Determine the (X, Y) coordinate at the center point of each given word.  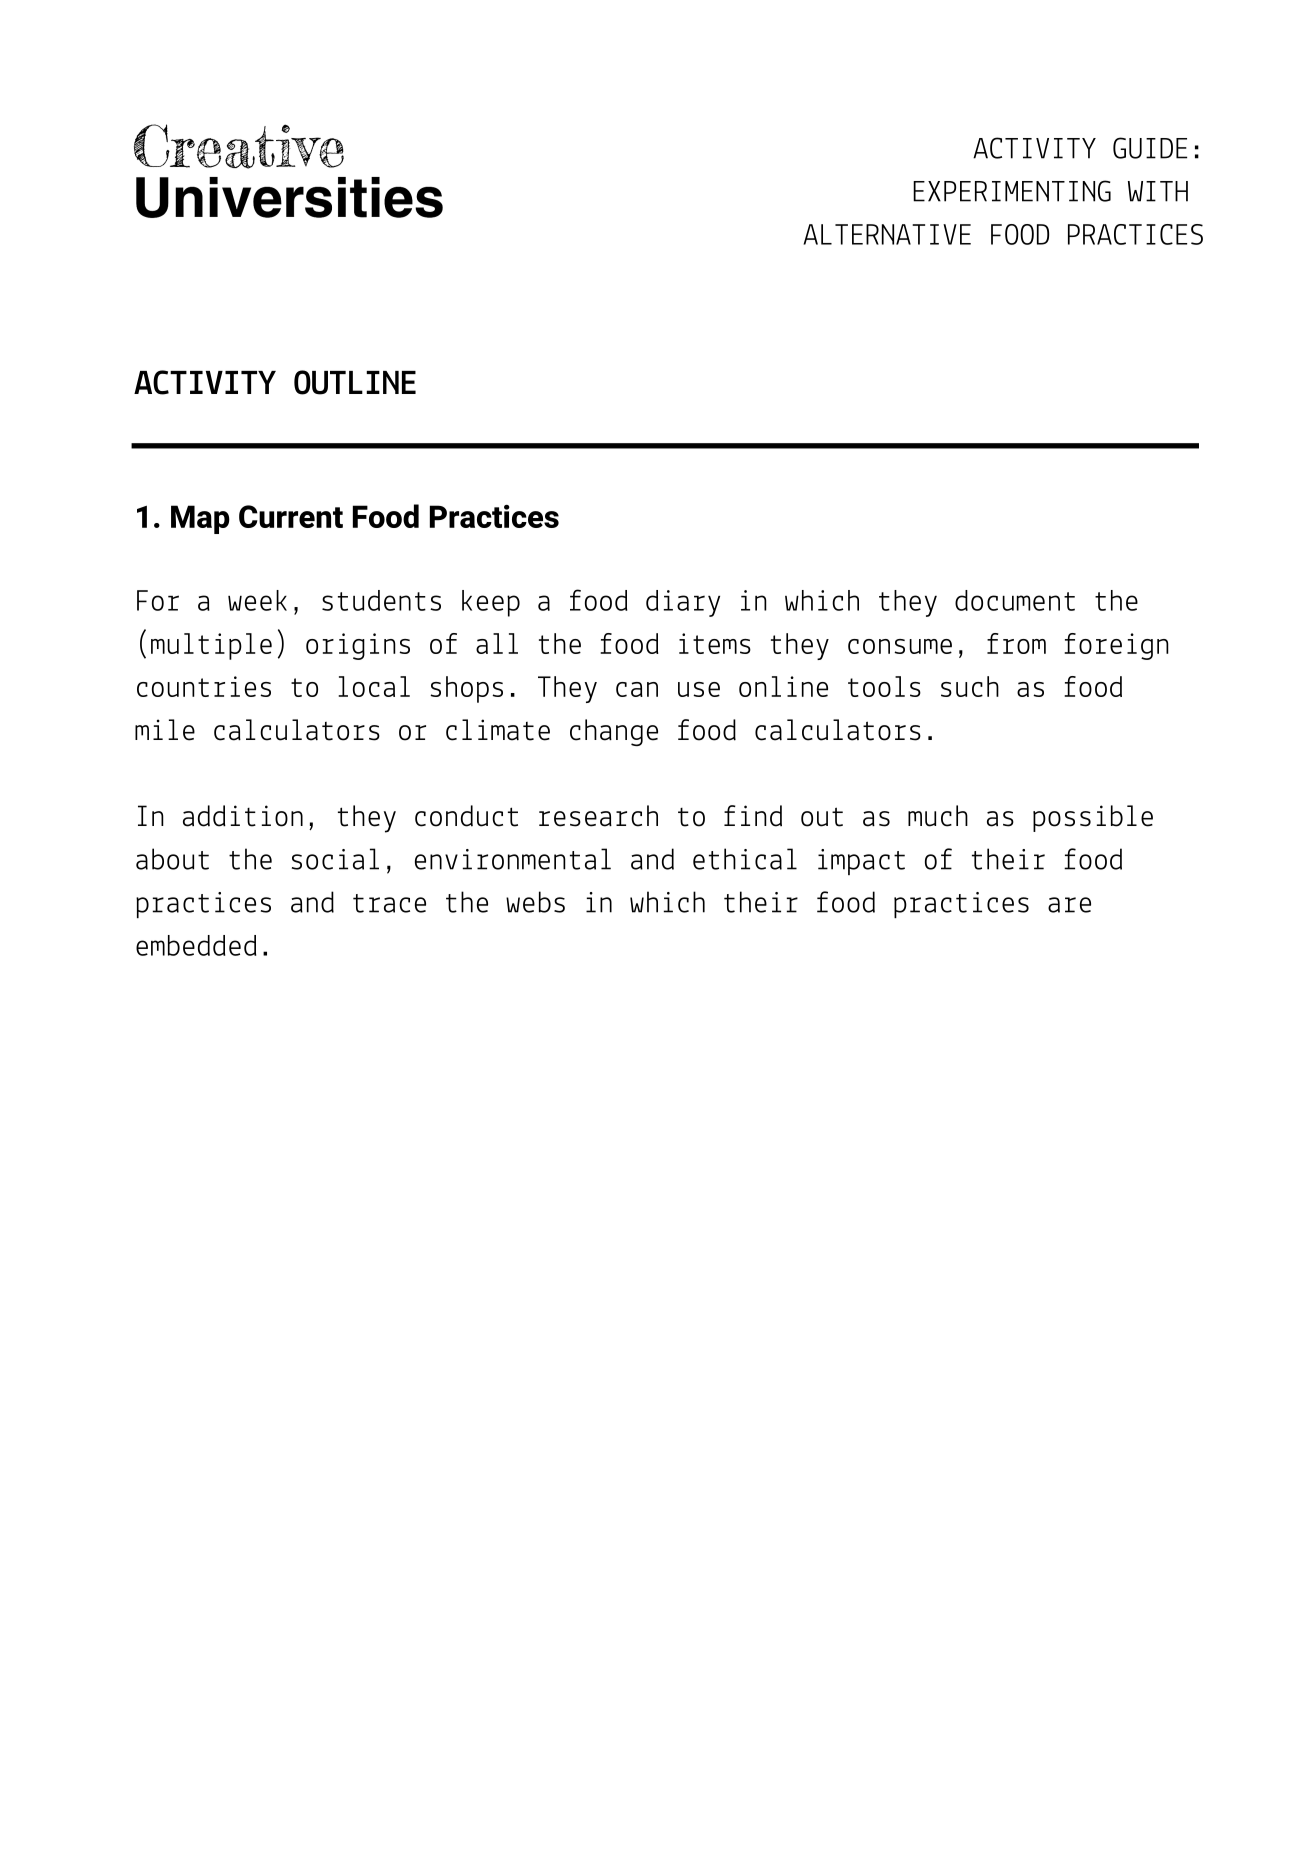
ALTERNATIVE (887, 234)
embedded (196, 945)
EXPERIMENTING (1012, 191)
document (1015, 600)
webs (535, 902)
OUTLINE (355, 382)
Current (291, 516)
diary (683, 603)
